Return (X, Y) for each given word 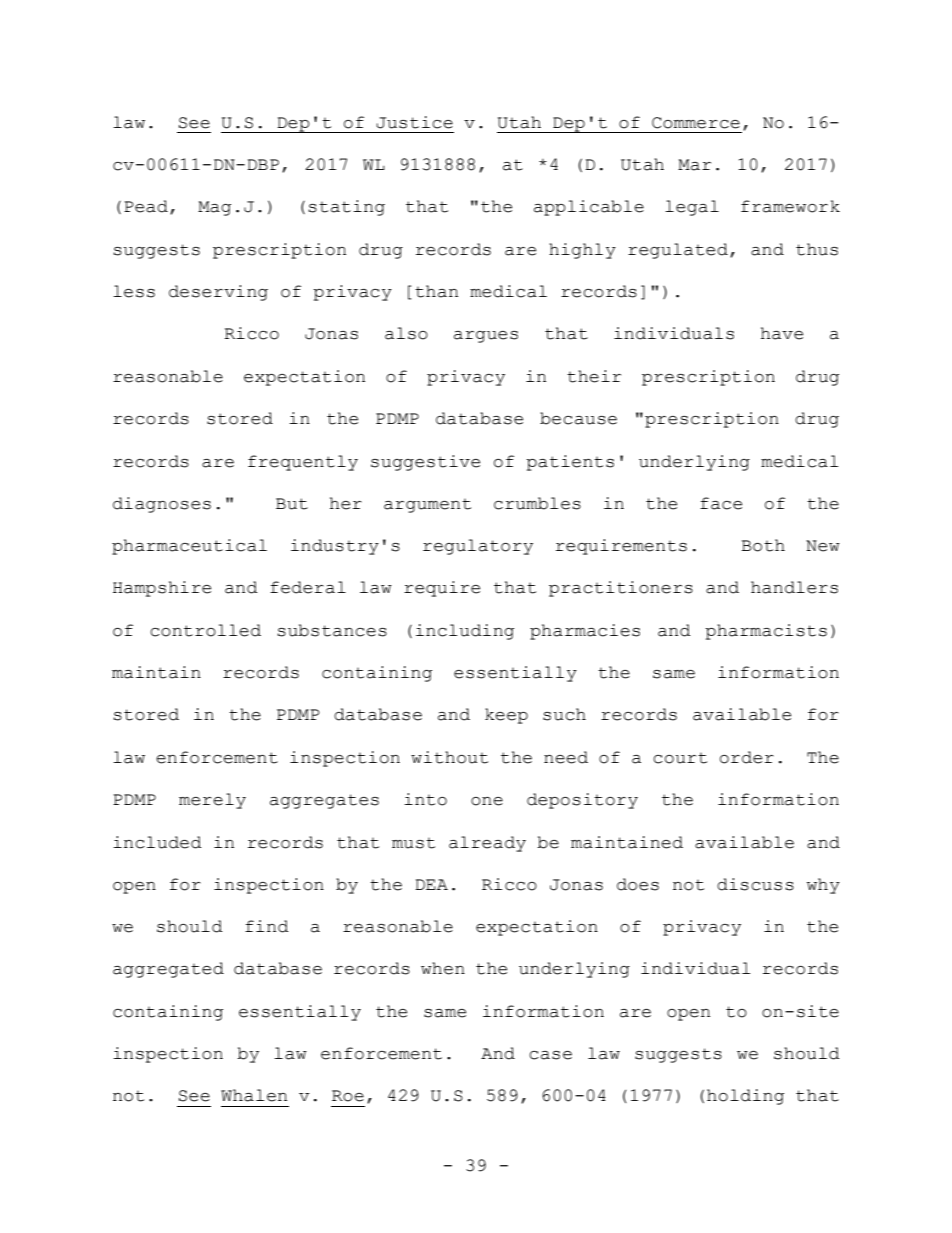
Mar (694, 165)
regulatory (478, 547)
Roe (348, 1096)
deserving (218, 293)
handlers (794, 587)
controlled (205, 630)
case (550, 1055)
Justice (414, 122)
